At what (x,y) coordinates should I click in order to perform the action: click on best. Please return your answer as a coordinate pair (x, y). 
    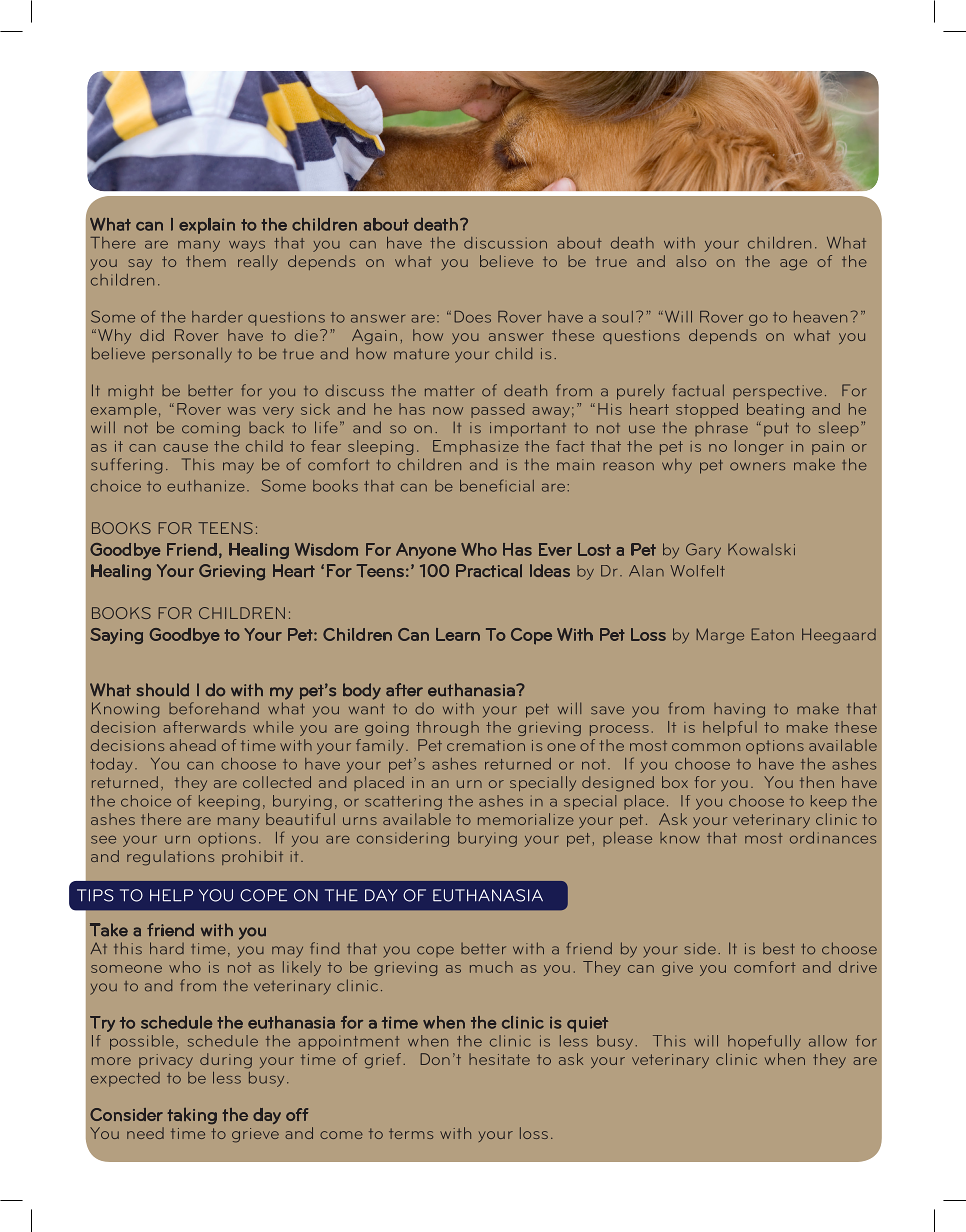
    Looking at the image, I should click on (778, 948).
